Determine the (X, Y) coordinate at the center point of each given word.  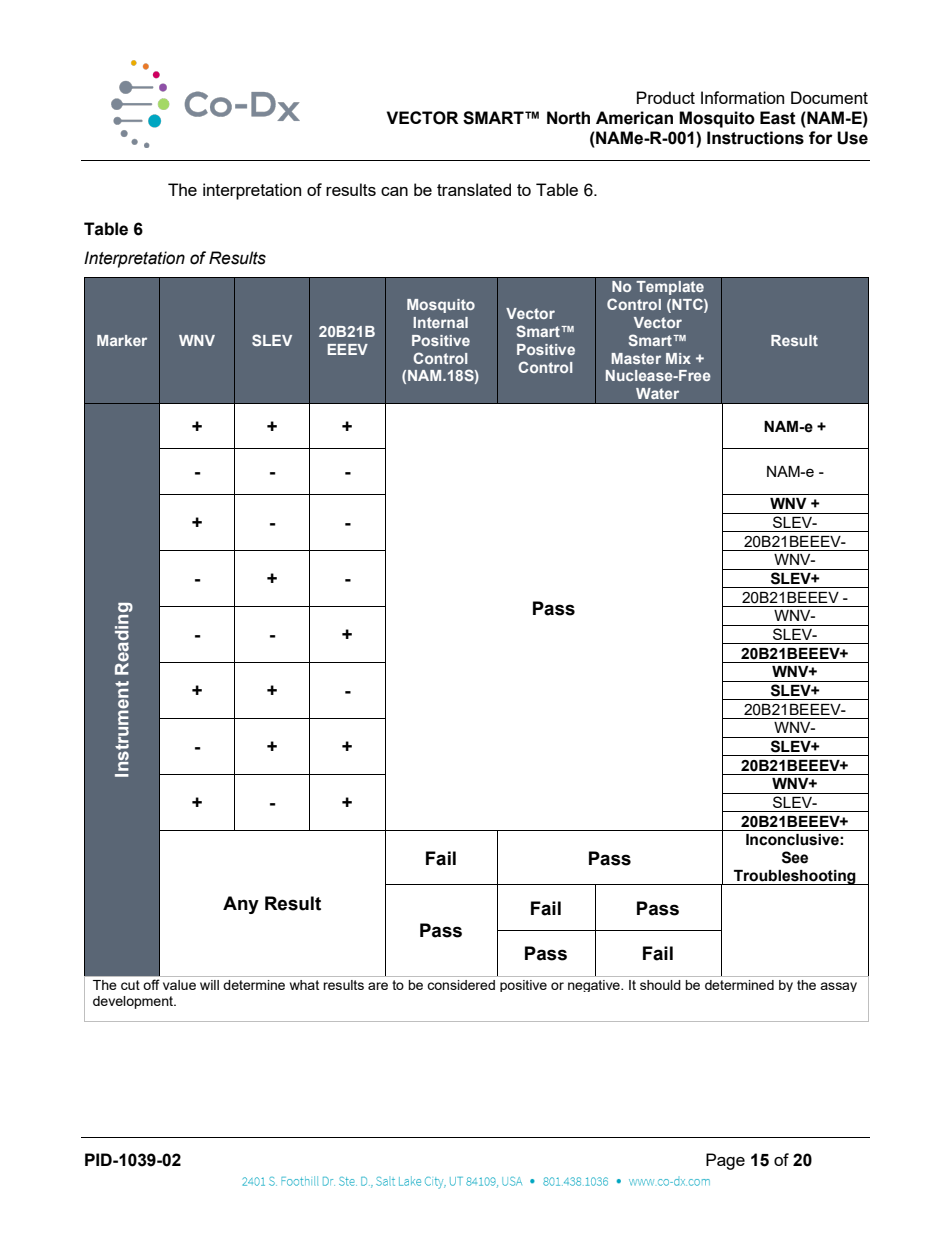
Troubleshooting (795, 877)
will (209, 985)
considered (461, 985)
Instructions (755, 138)
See (795, 857)
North (568, 118)
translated (474, 189)
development (134, 1002)
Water (657, 393)
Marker (122, 340)
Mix (678, 358)
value (179, 985)
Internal (440, 322)
